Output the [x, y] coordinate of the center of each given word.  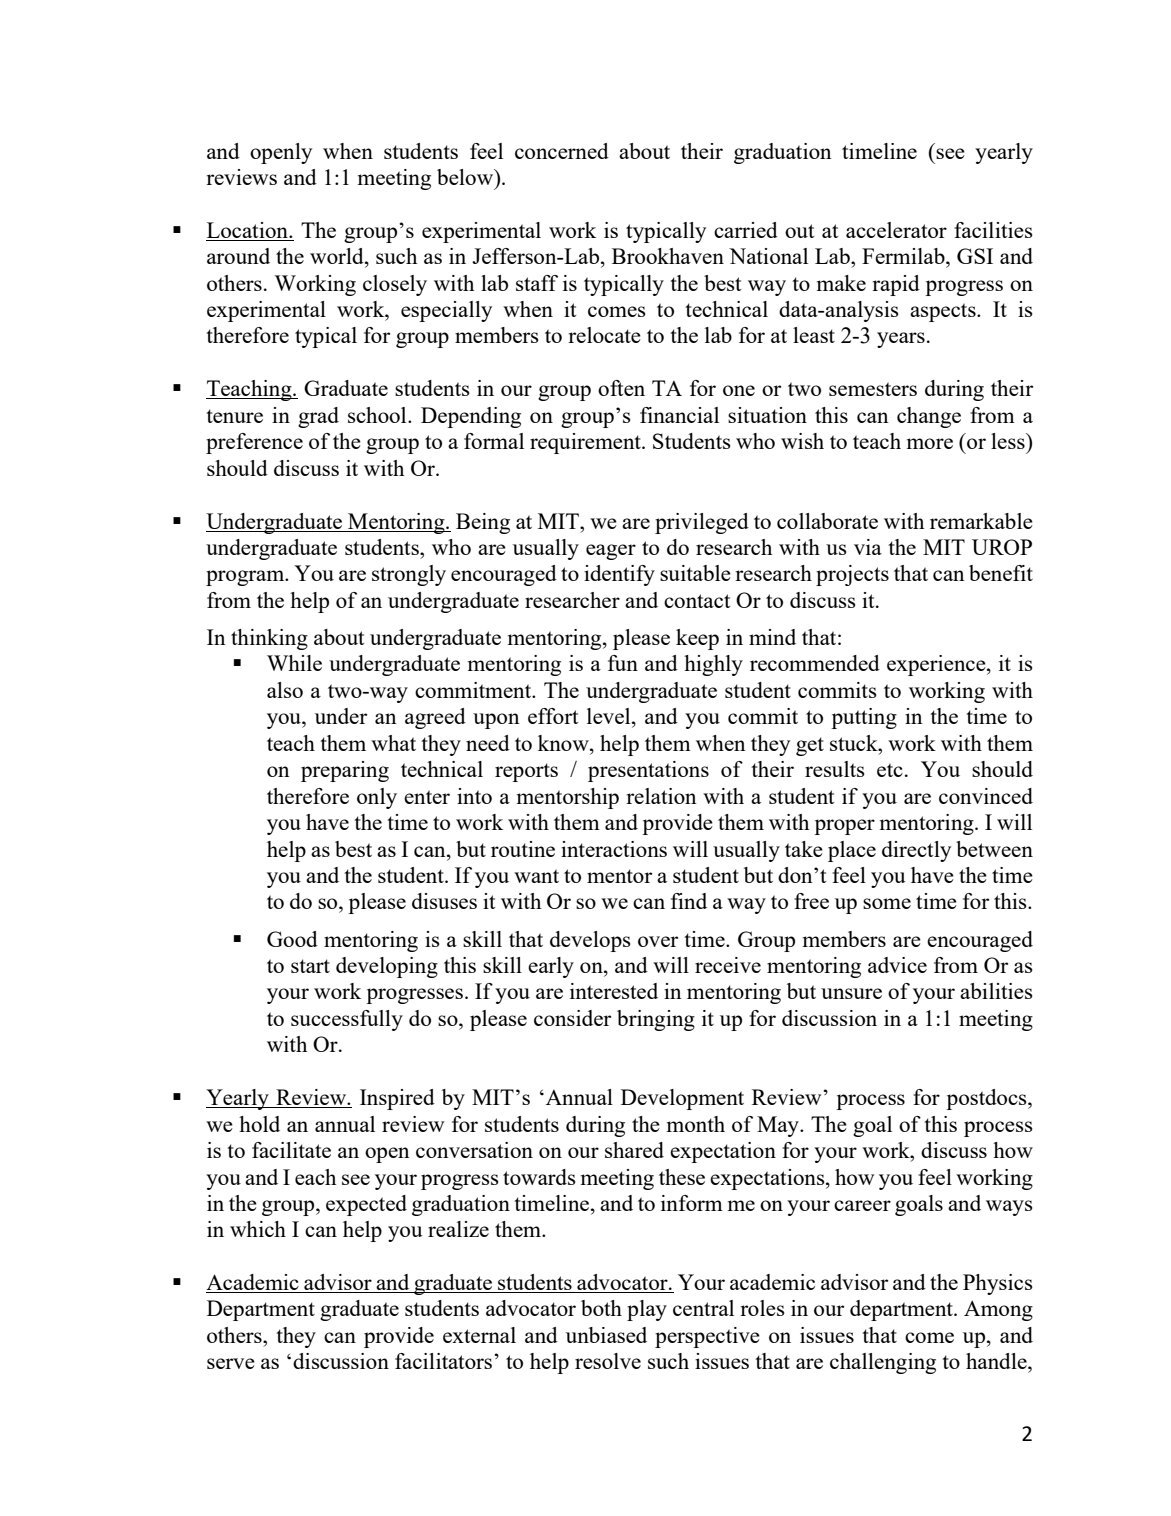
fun [623, 663]
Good [292, 939]
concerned [562, 151]
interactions [614, 849]
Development [682, 1099]
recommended [815, 663]
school [378, 415]
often [621, 388]
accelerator [896, 230]
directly [916, 851]
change [929, 417]
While [294, 663]
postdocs [987, 1099]
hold [259, 1124]
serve [231, 1363]
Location [248, 231]
